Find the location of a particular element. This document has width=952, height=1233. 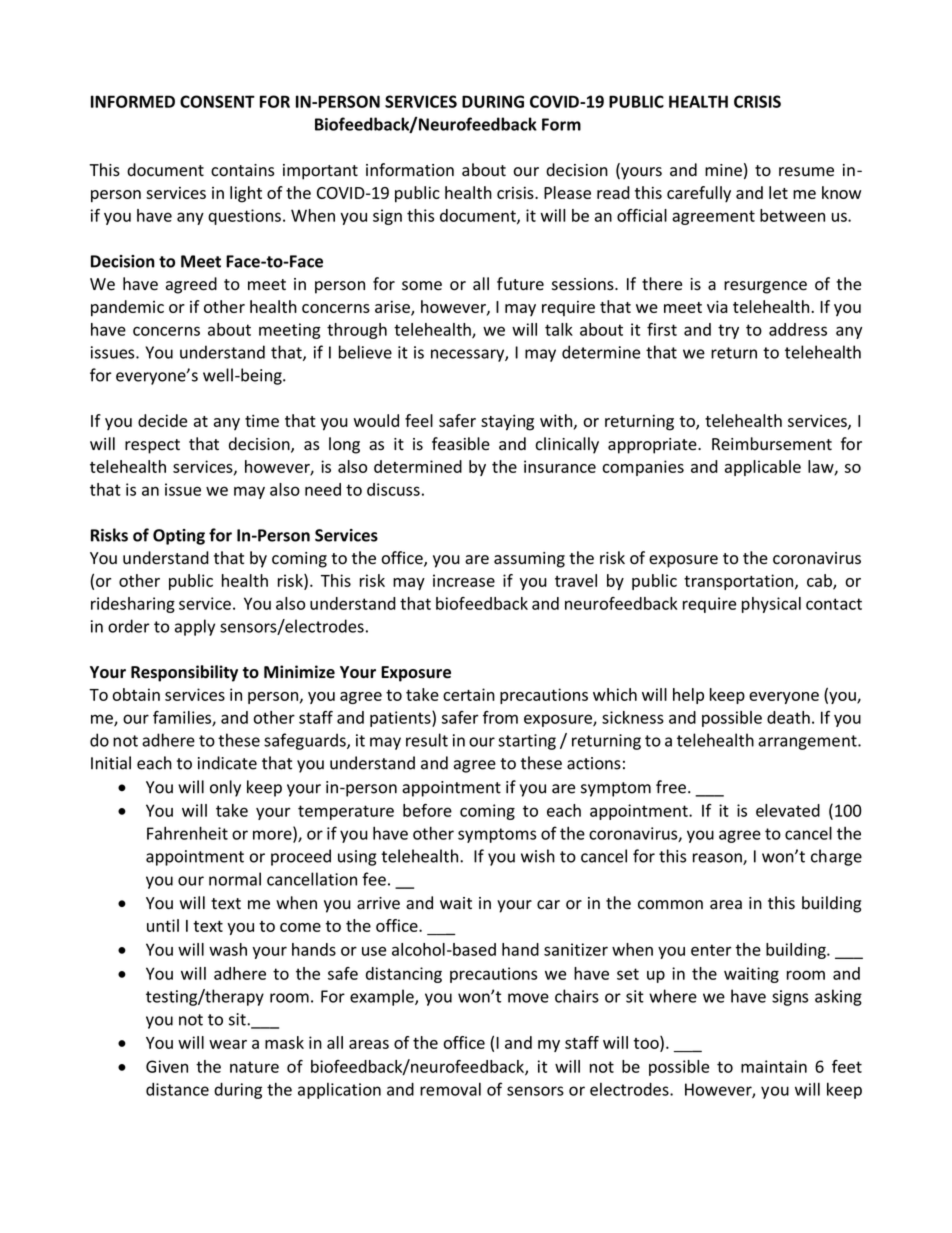

CONSENT is located at coordinates (217, 101).
